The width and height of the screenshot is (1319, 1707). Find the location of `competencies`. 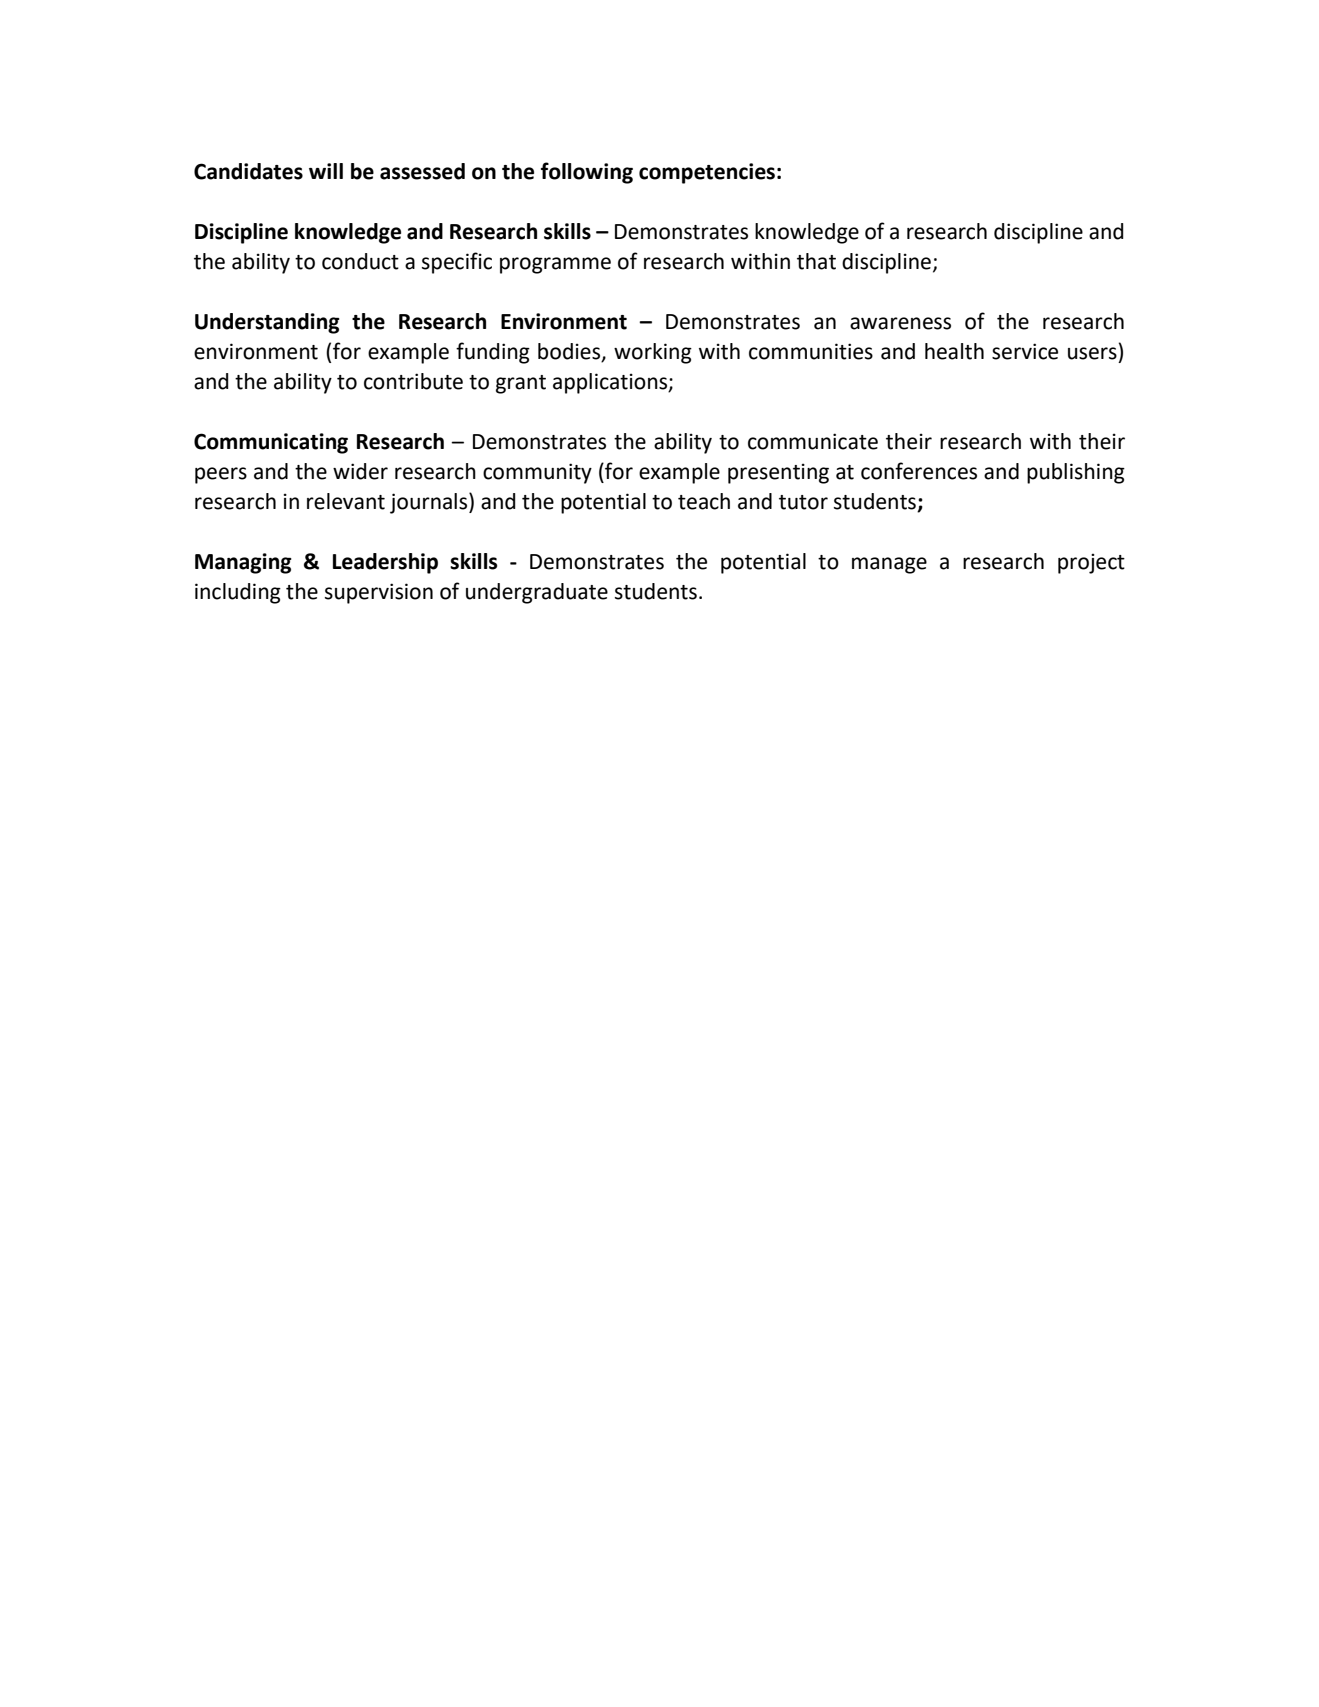

competencies is located at coordinates (707, 173).
